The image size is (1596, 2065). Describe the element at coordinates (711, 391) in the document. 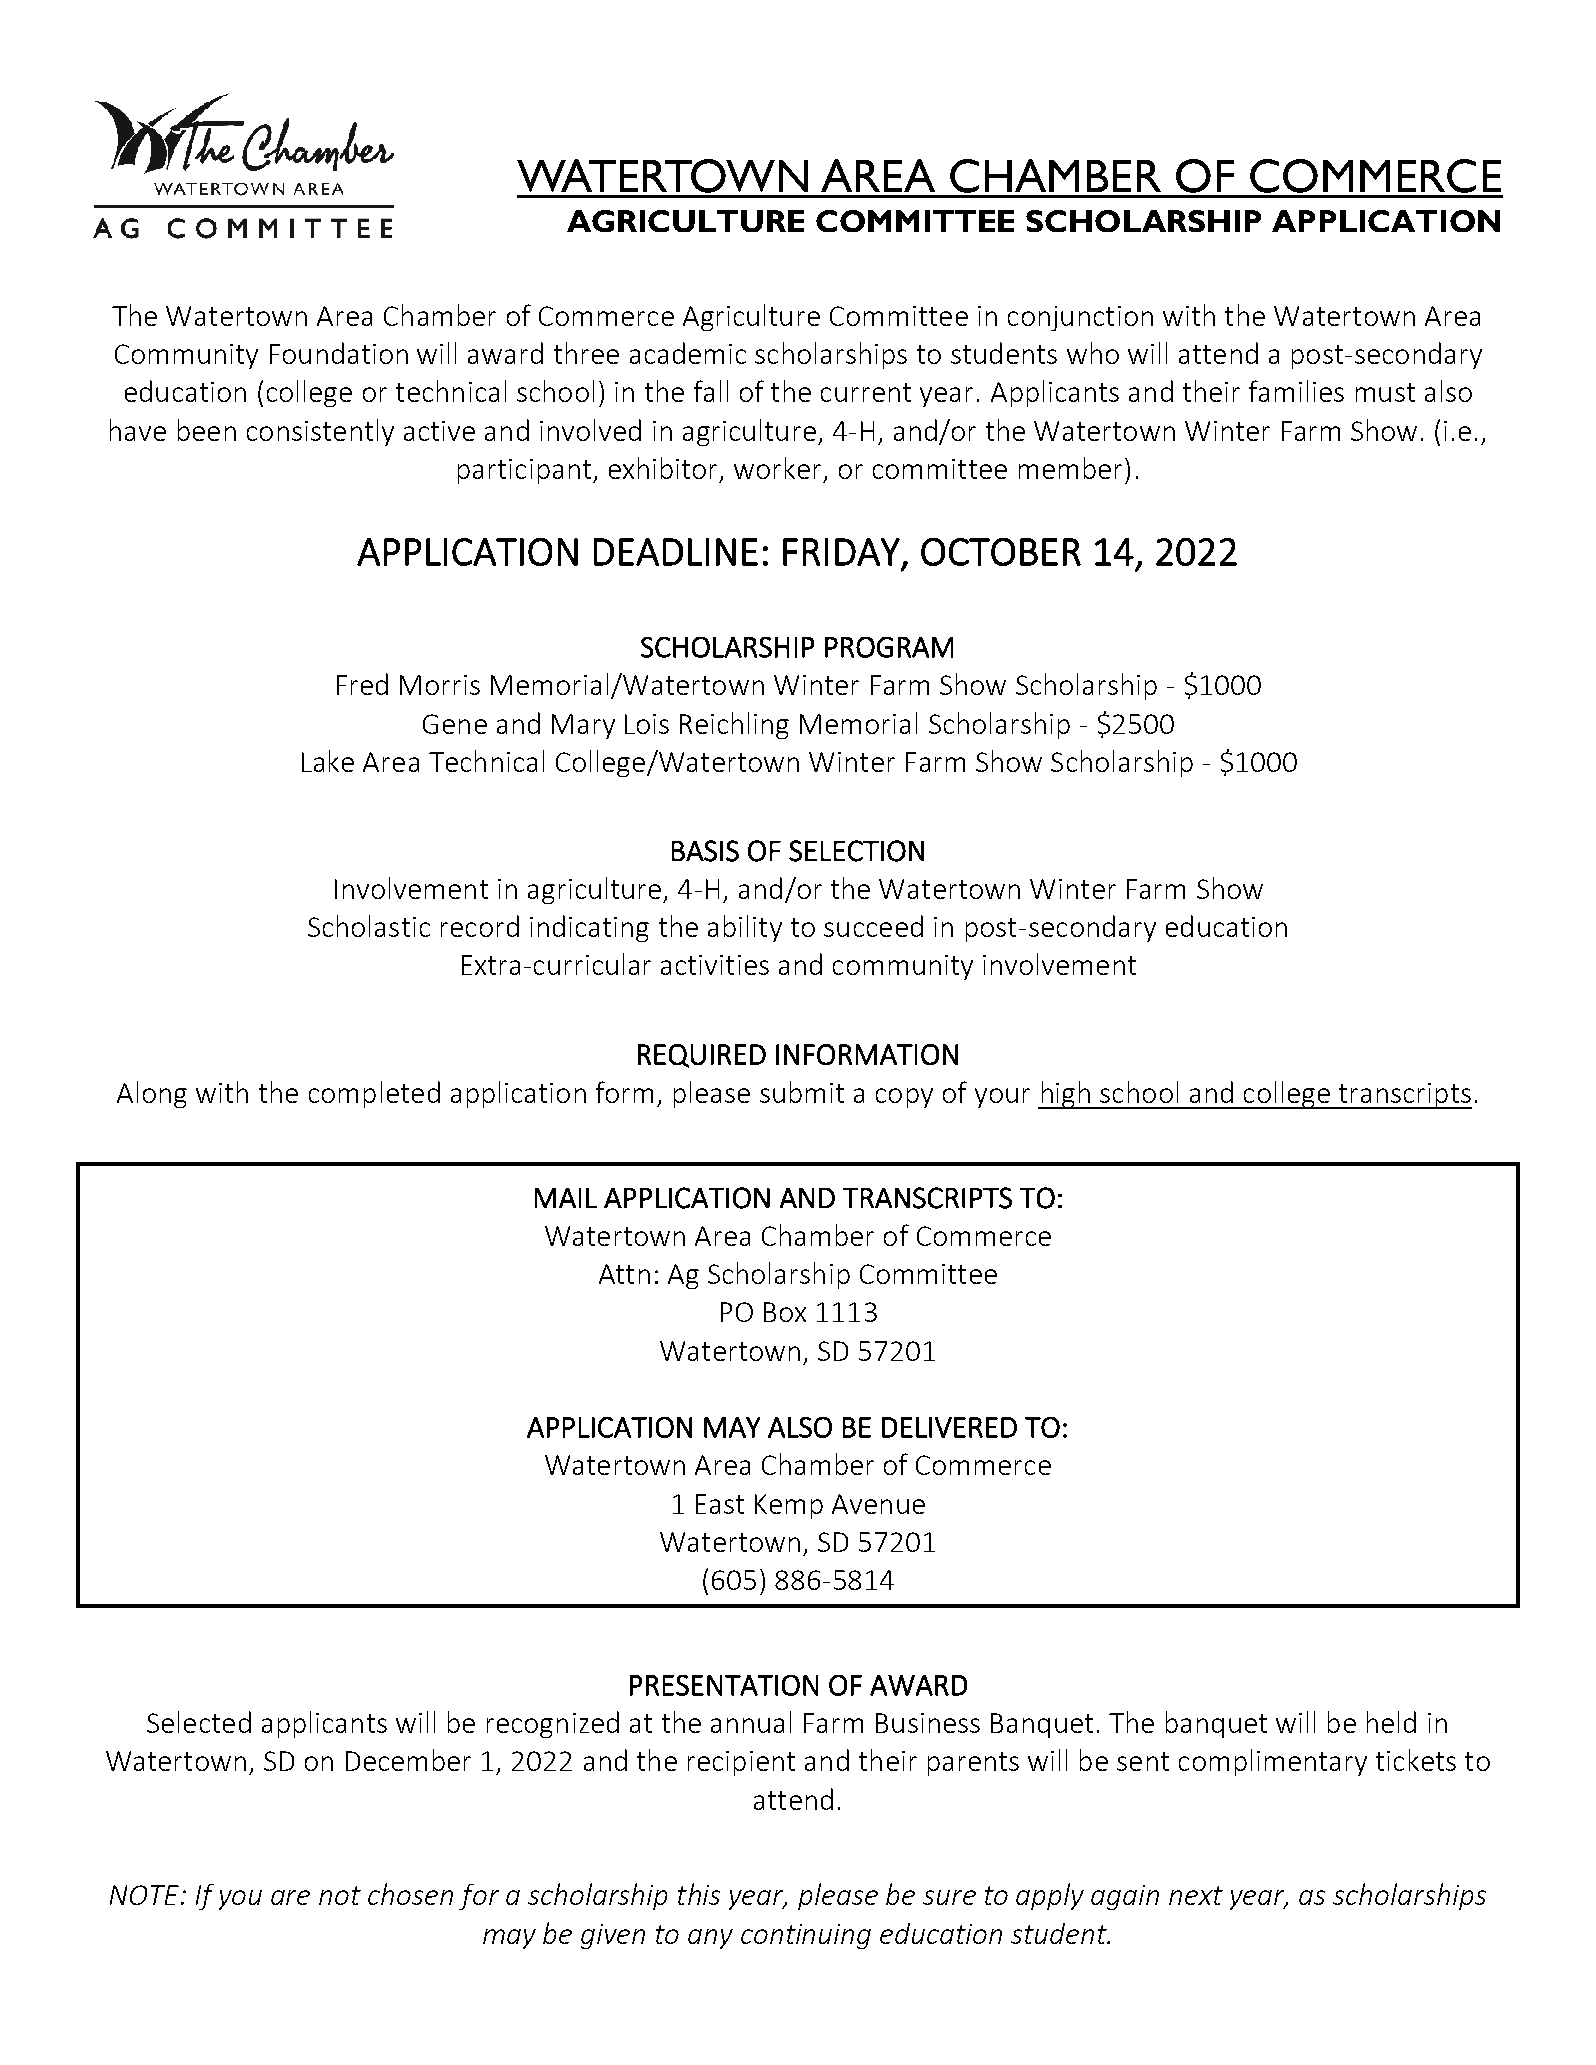

I see `fall` at that location.
